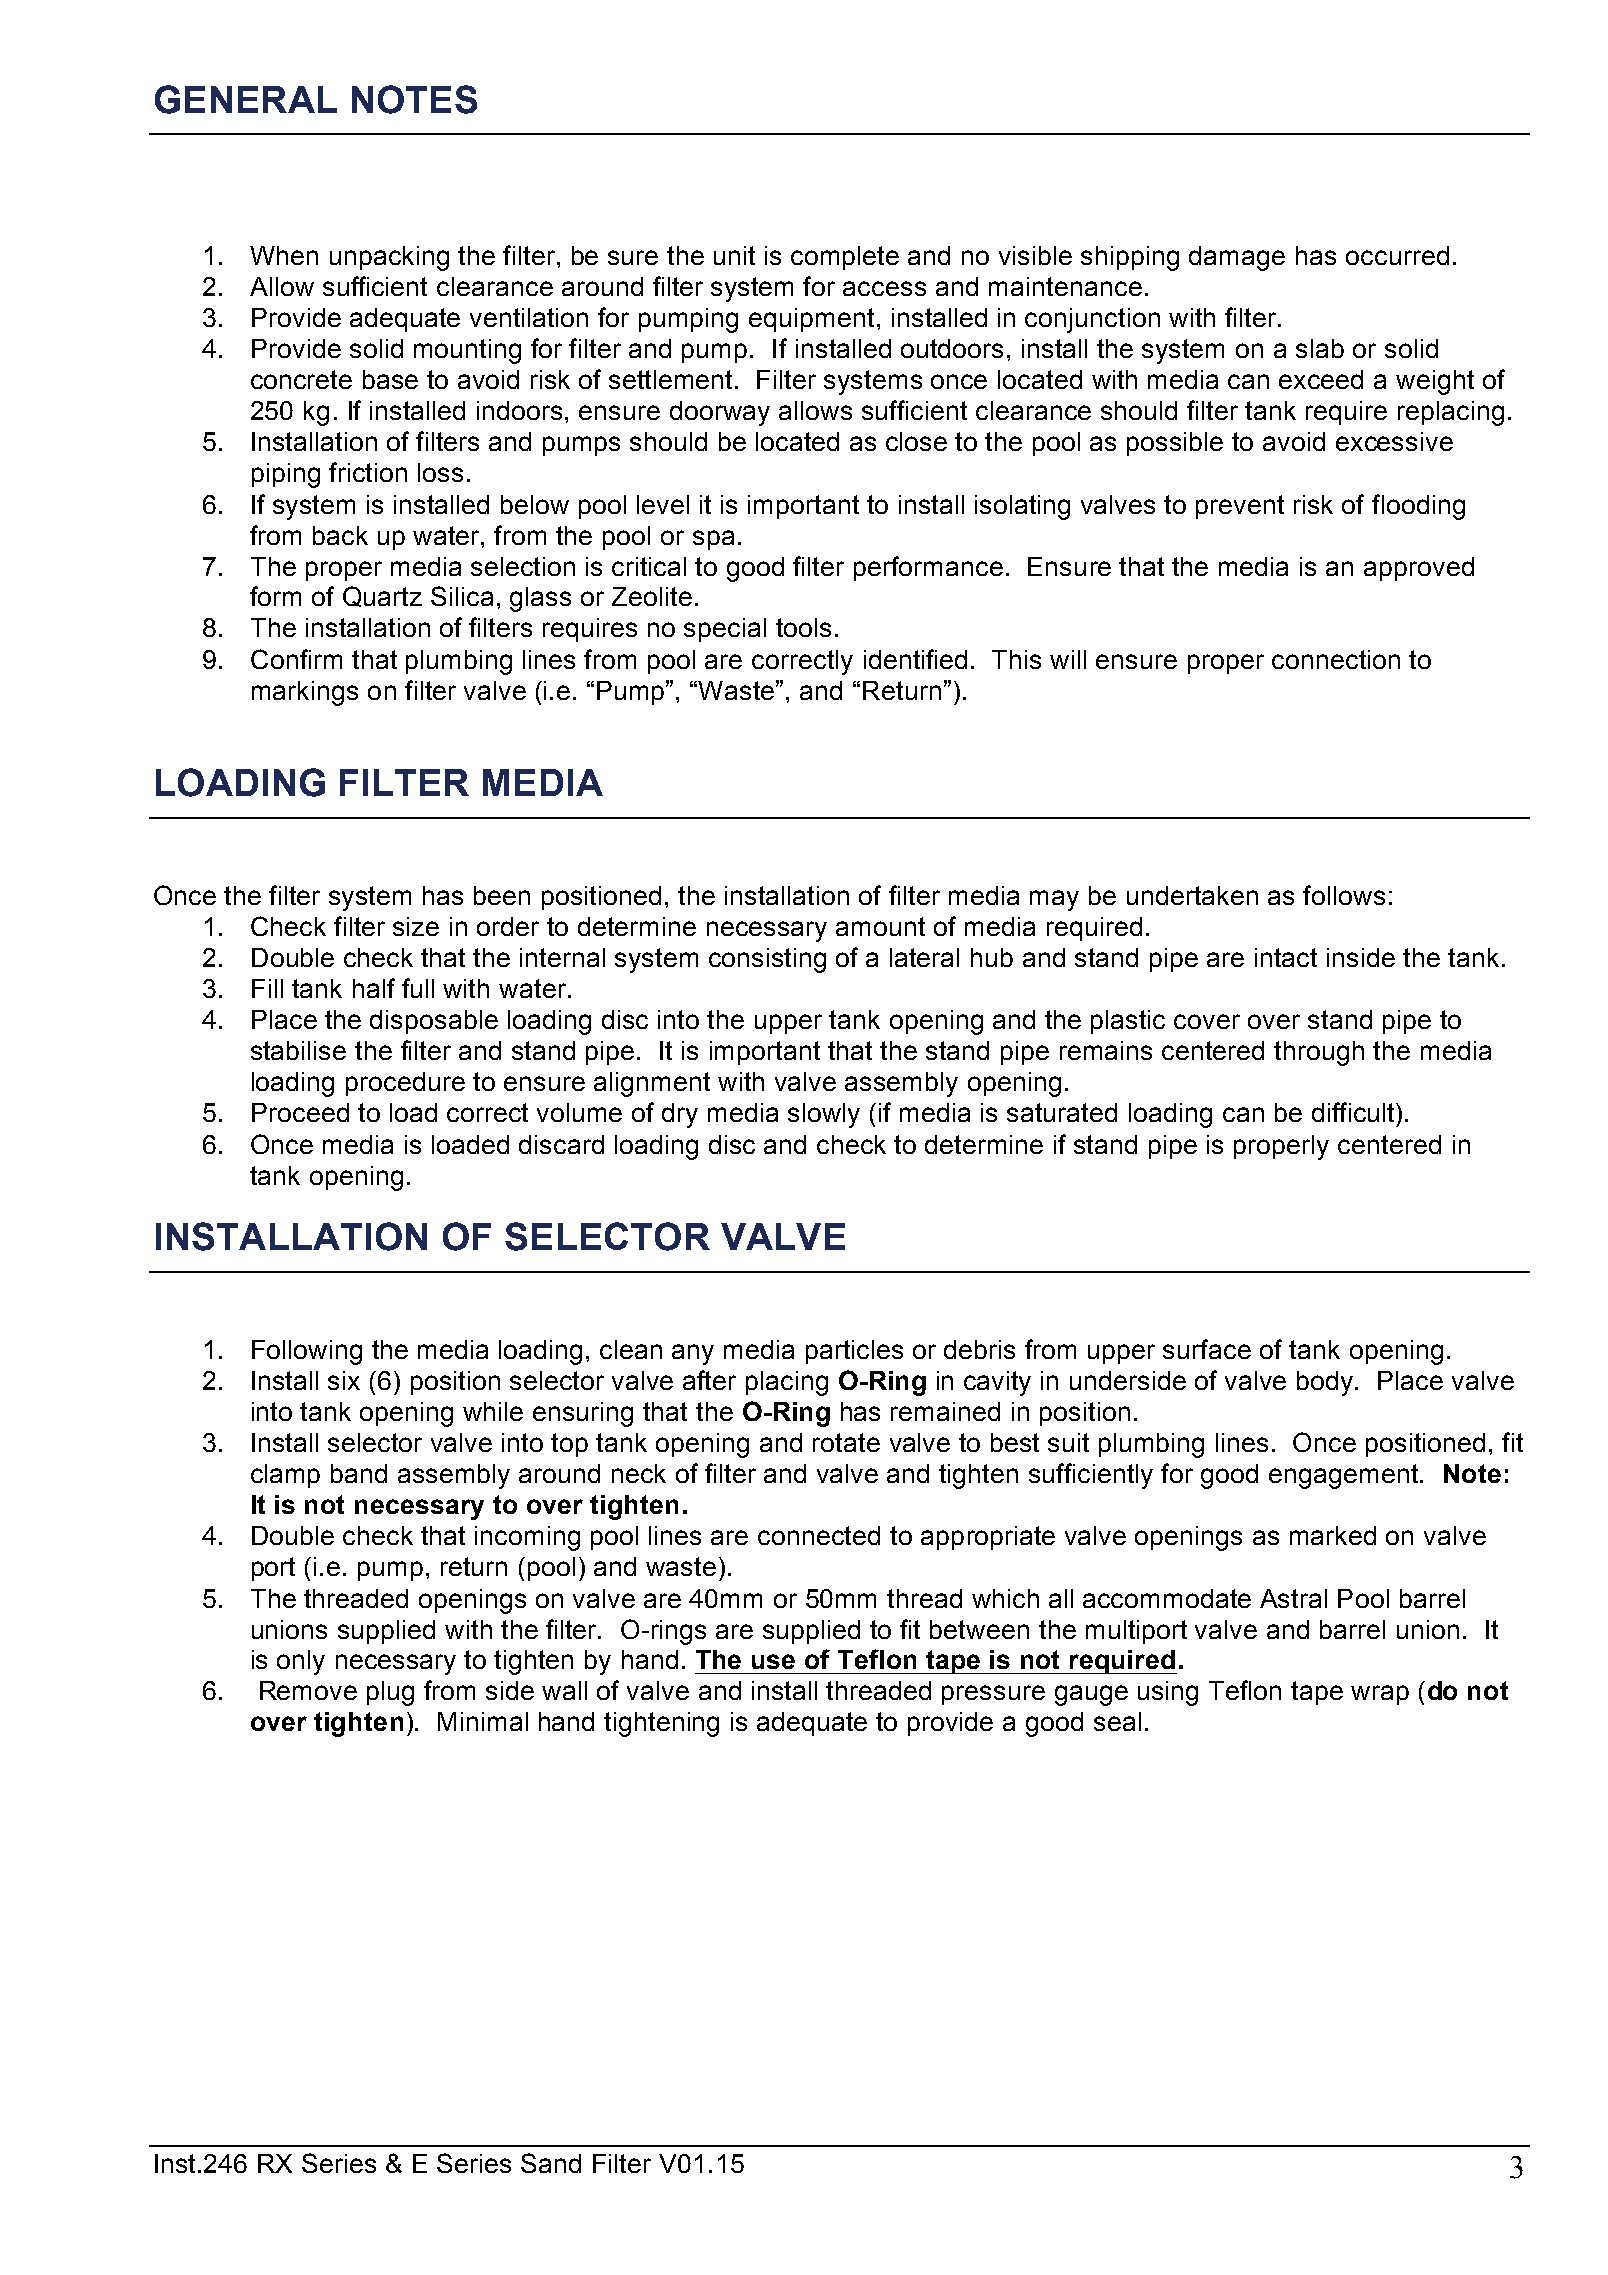  What do you see at coordinates (1344, 895) in the page?
I see `follows` at bounding box center [1344, 895].
